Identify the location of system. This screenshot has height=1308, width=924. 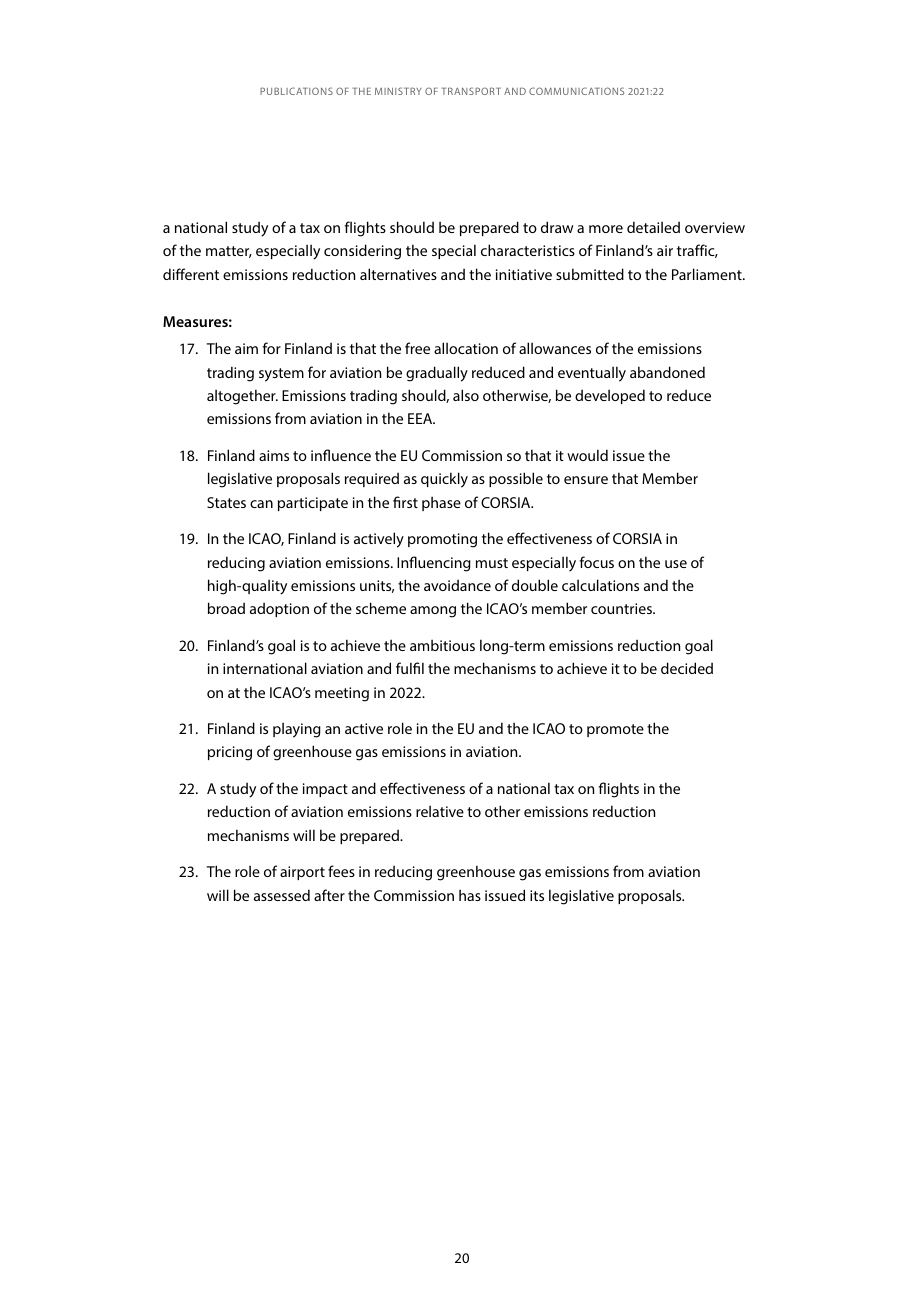
(281, 375).
